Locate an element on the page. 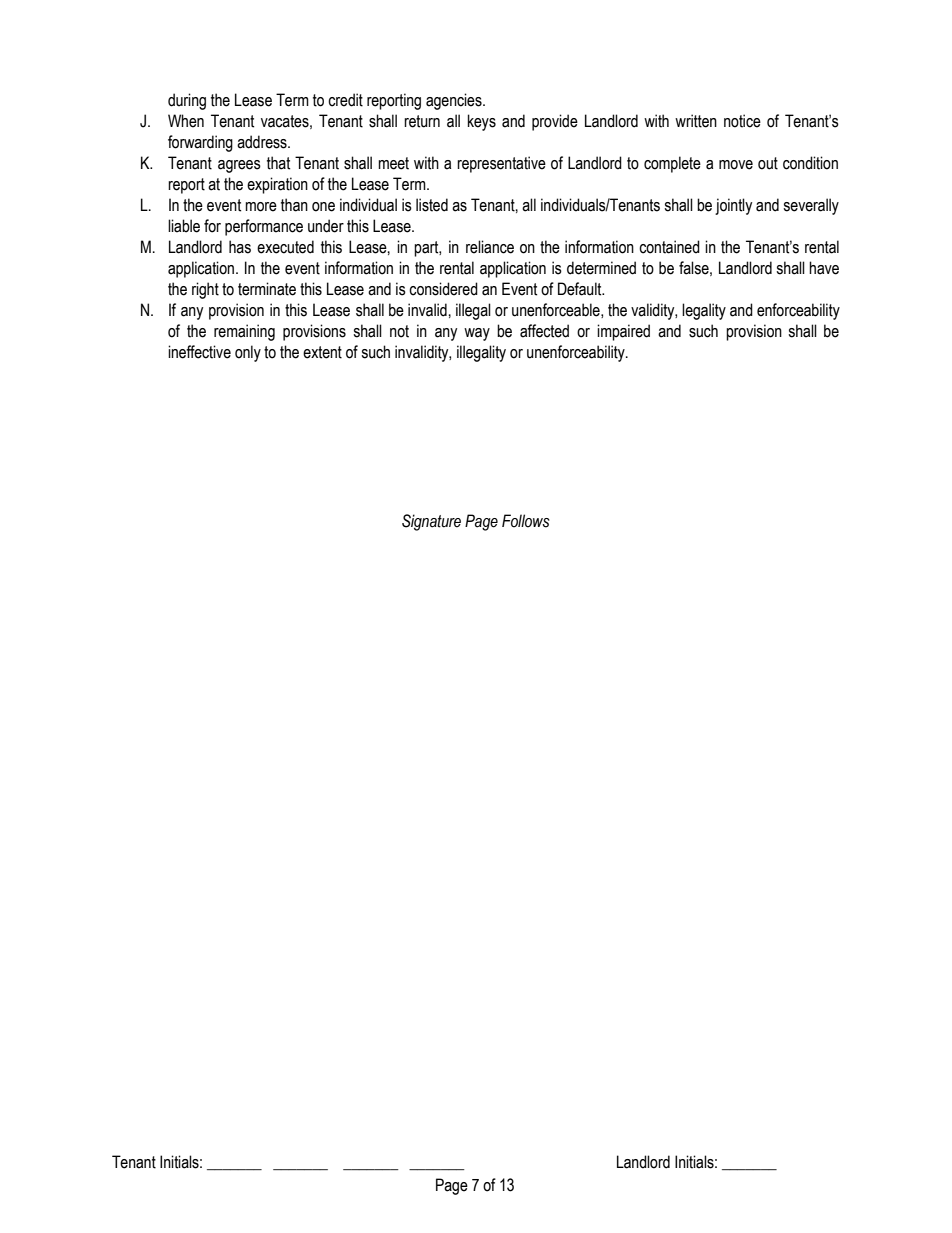 Image resolution: width=952 pixels, height=1233 pixels. way is located at coordinates (477, 334).
